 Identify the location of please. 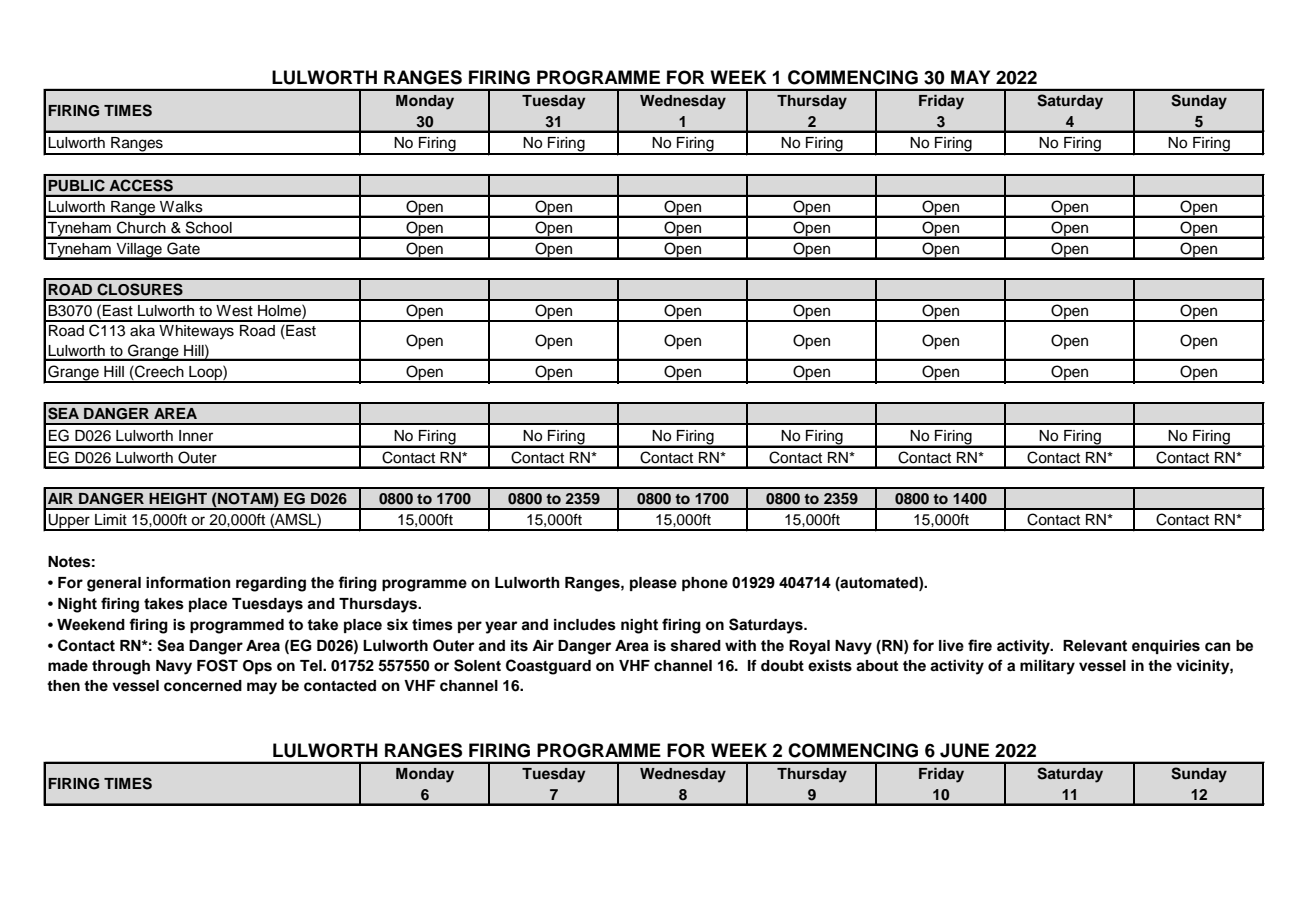
(653, 584).
